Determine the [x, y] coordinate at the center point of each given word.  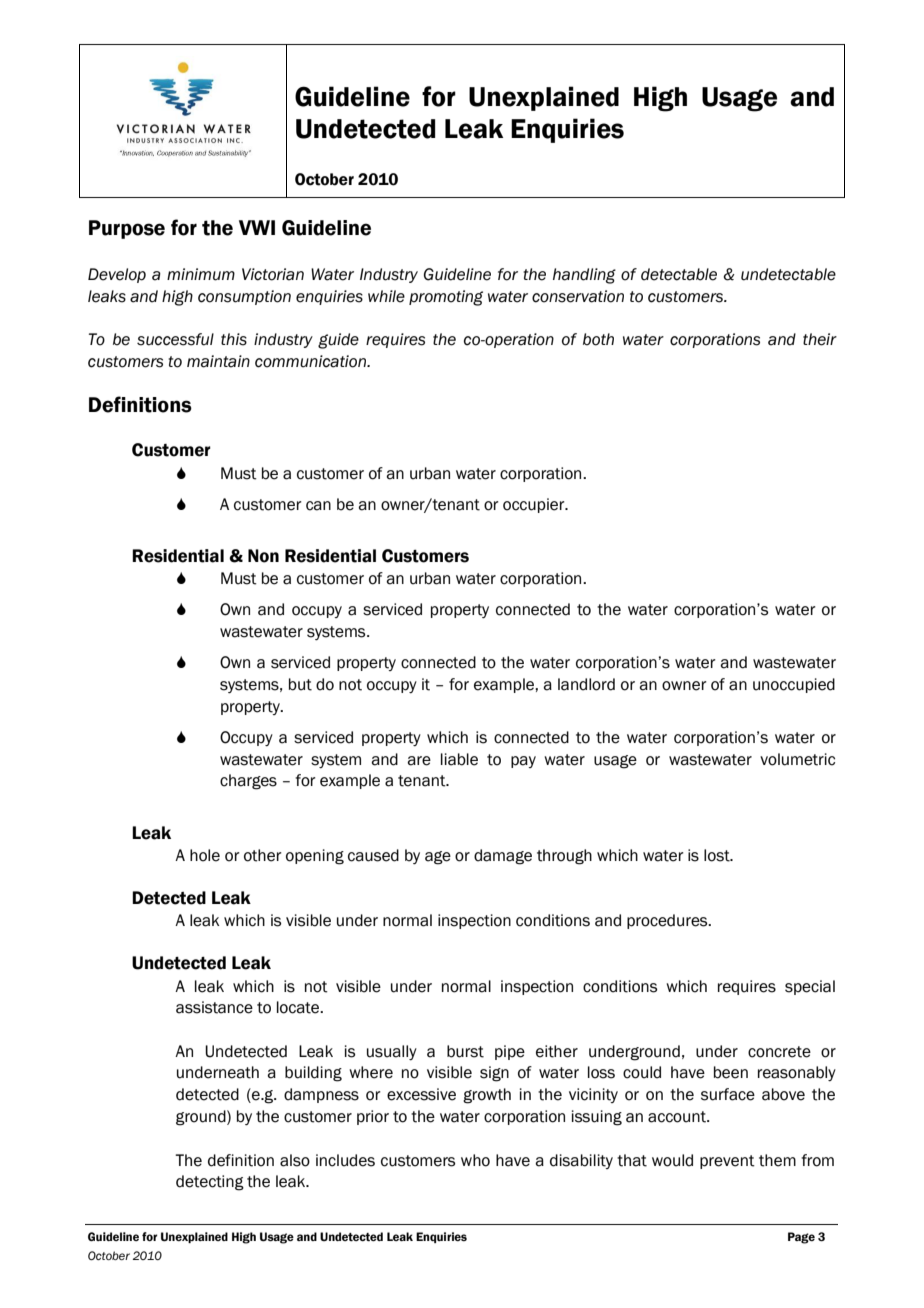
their [820, 339]
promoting [446, 298]
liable [459, 759]
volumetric [797, 759]
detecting [210, 1183]
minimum [201, 274]
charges [248, 782]
